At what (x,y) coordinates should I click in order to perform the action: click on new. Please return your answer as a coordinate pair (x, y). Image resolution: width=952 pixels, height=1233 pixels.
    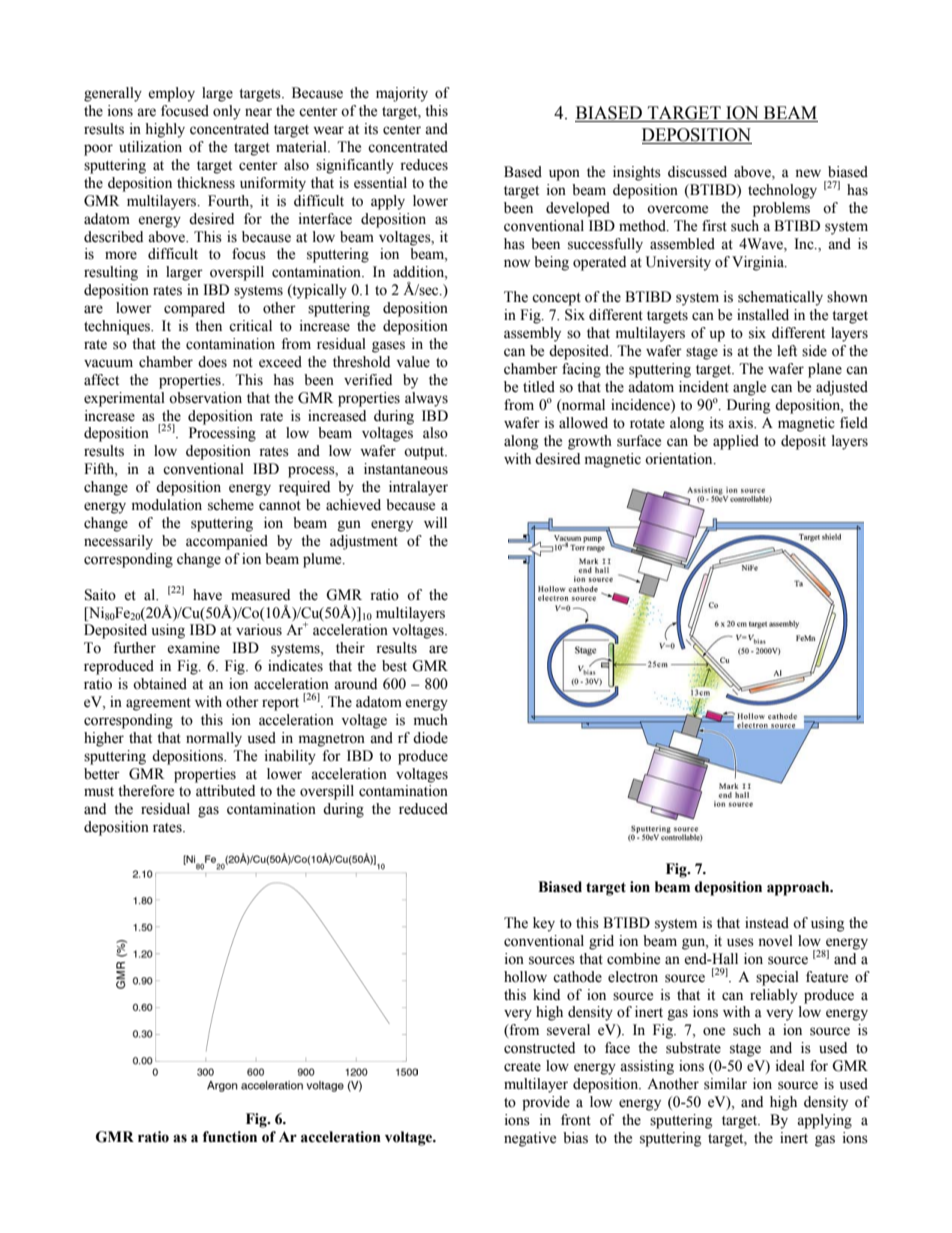
    Looking at the image, I should click on (808, 173).
